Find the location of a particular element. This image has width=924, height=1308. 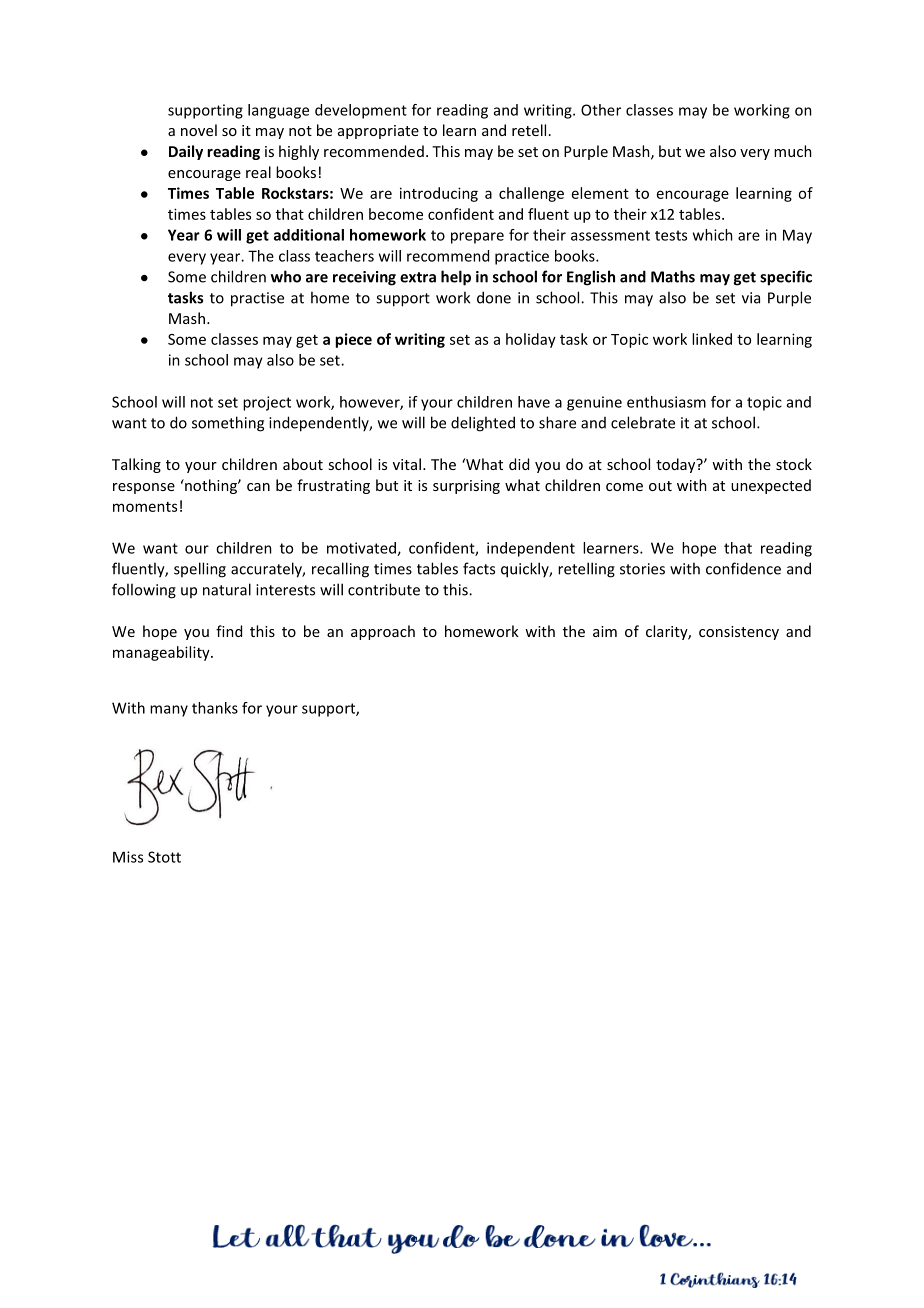

aim is located at coordinates (605, 631).
